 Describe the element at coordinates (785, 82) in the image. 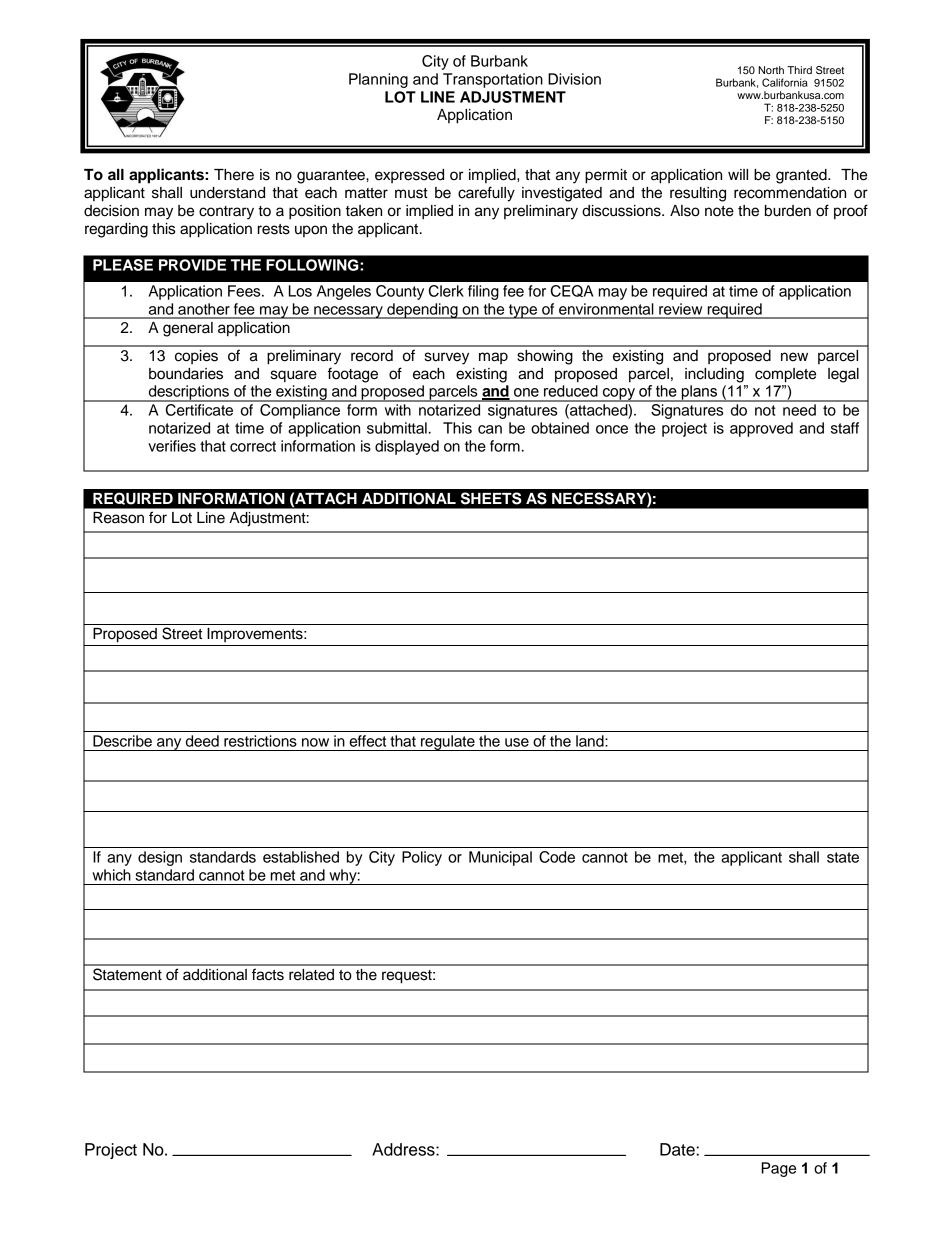

I see `California` at that location.
